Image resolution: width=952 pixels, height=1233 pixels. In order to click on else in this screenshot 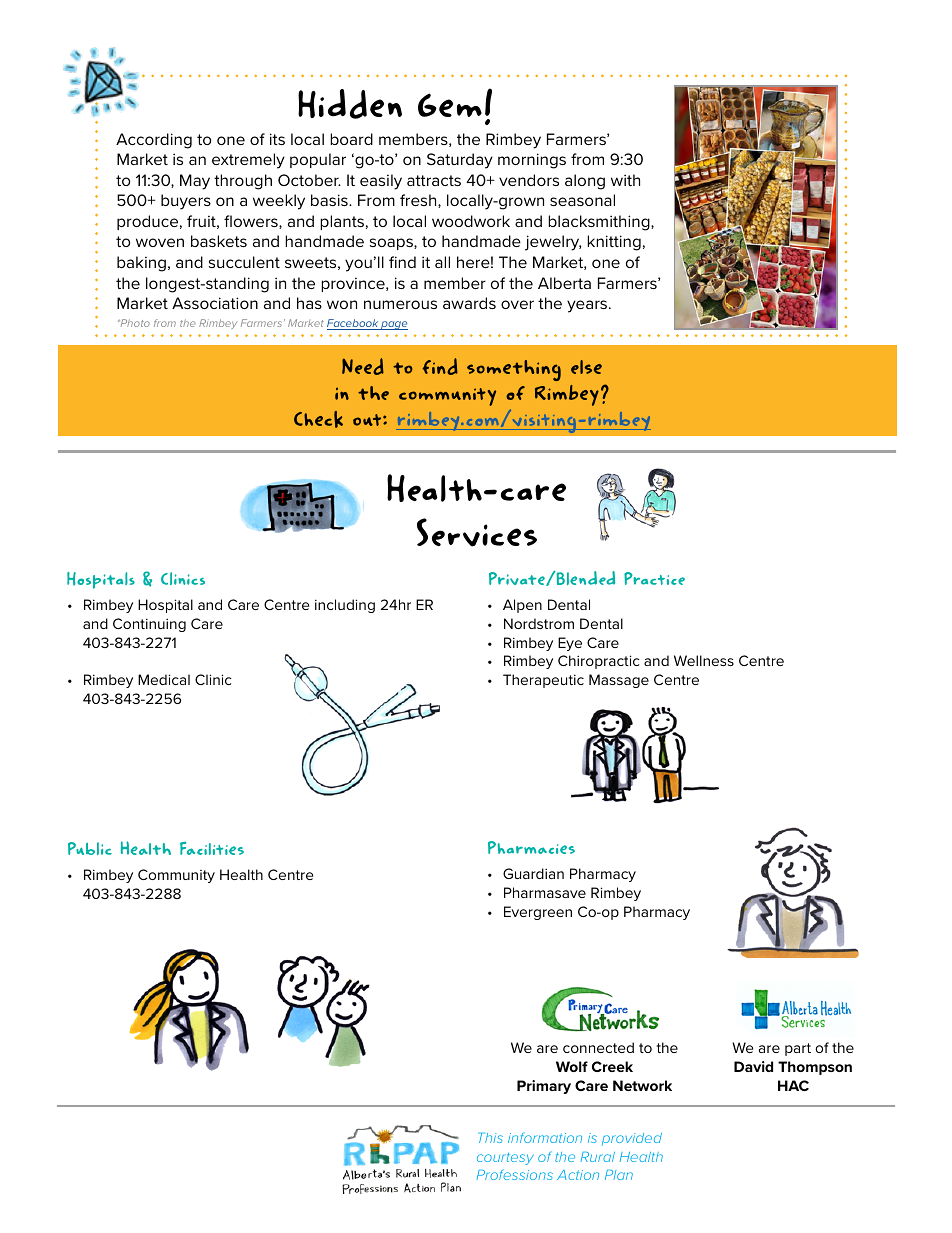, I will do `click(586, 367)`.
